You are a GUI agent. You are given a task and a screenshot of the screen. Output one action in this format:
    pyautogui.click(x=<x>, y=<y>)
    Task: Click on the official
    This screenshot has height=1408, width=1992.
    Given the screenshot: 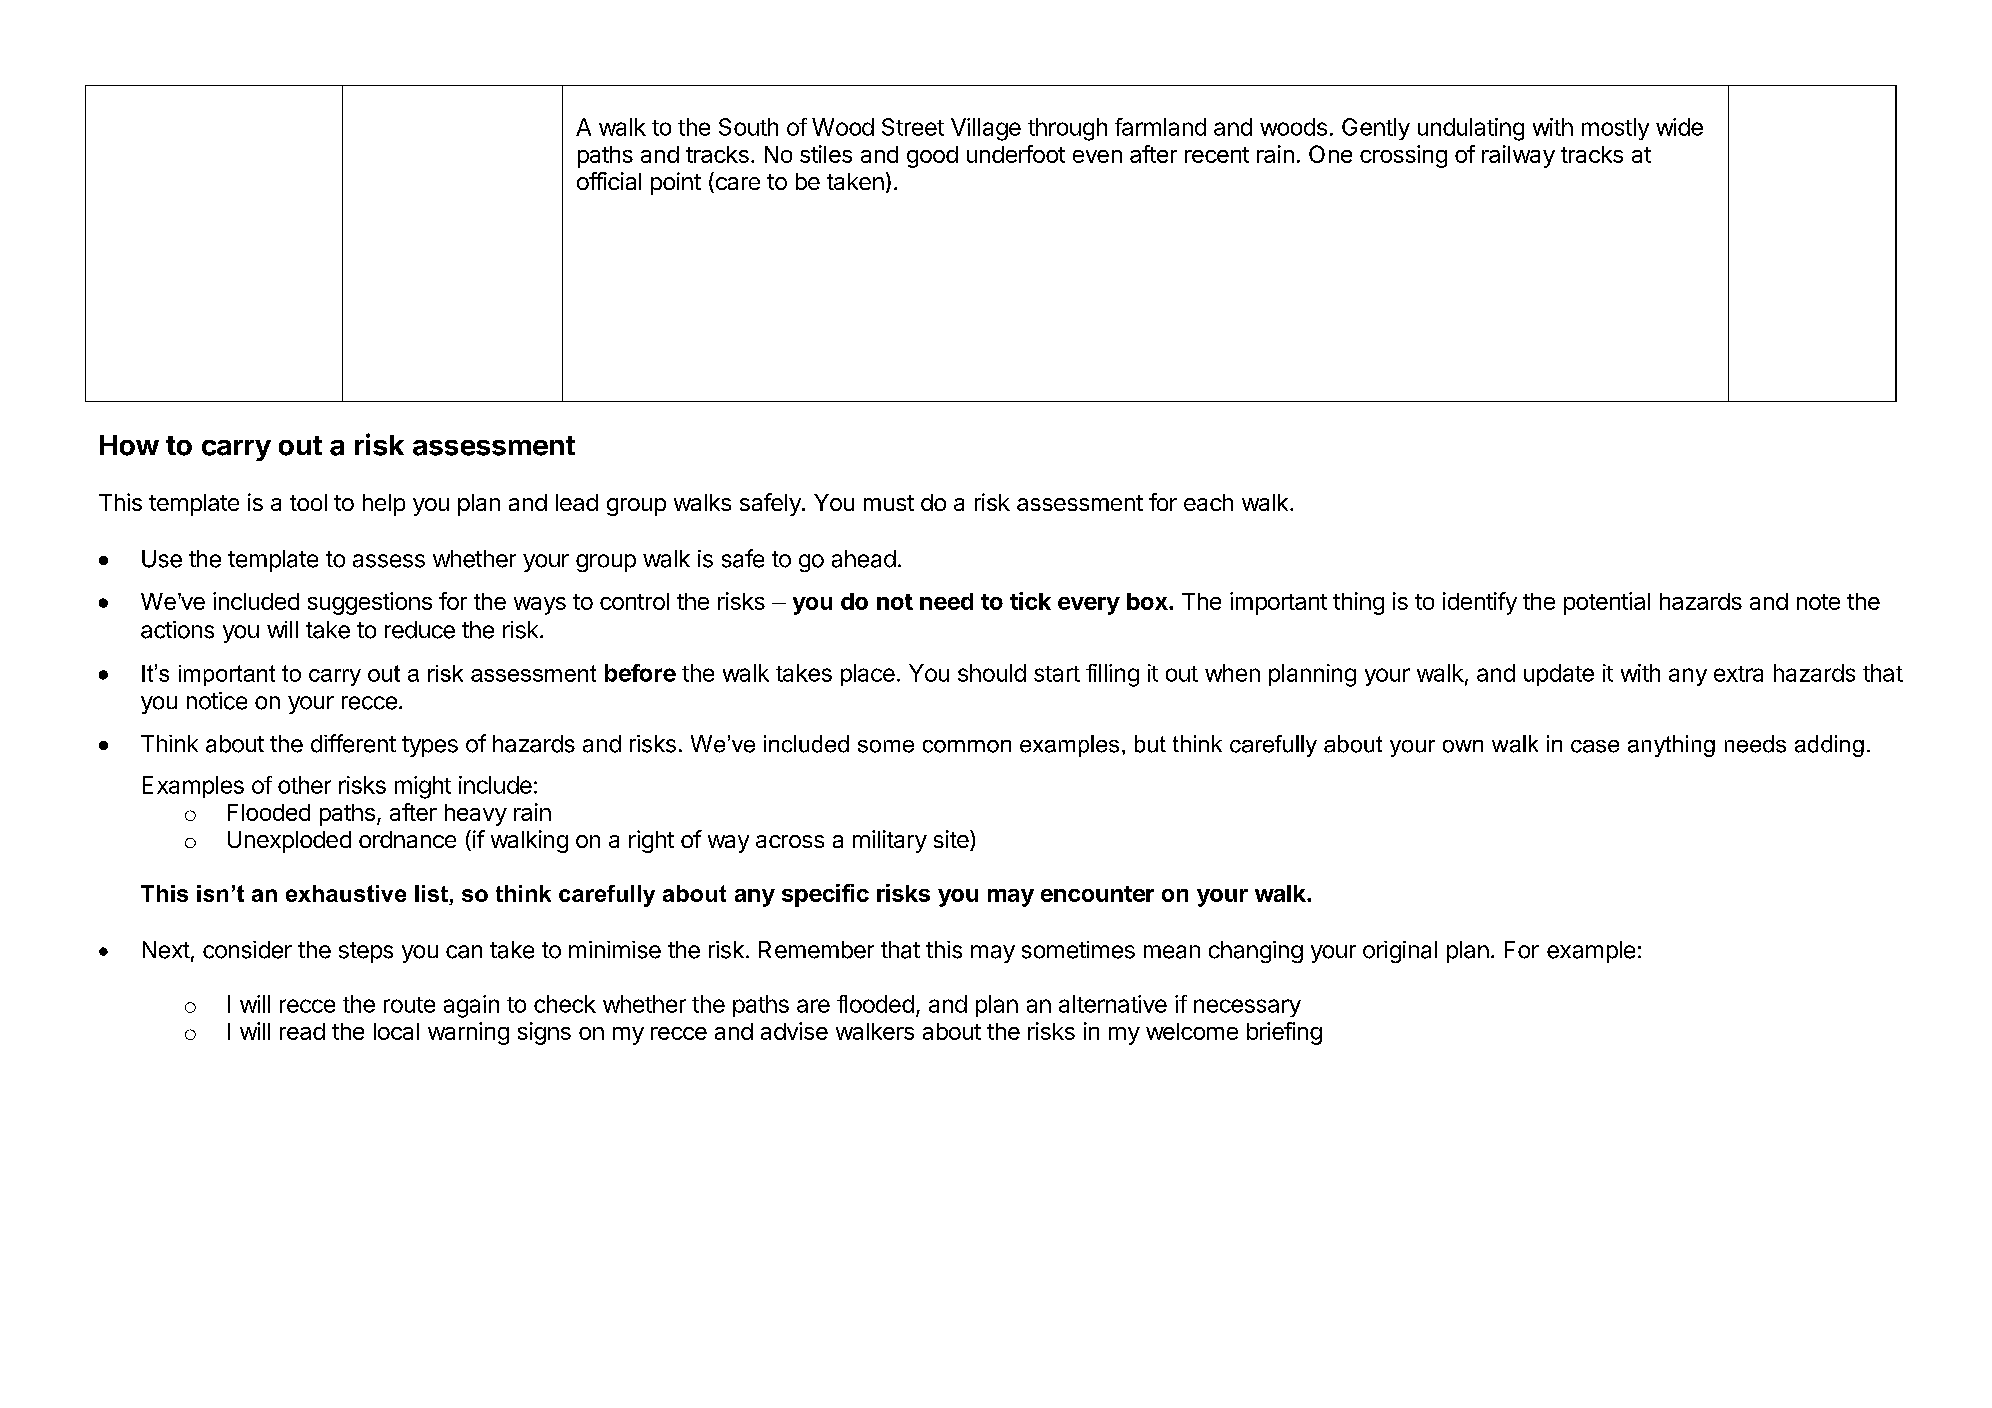 What is the action you would take?
    pyautogui.click(x=609, y=181)
